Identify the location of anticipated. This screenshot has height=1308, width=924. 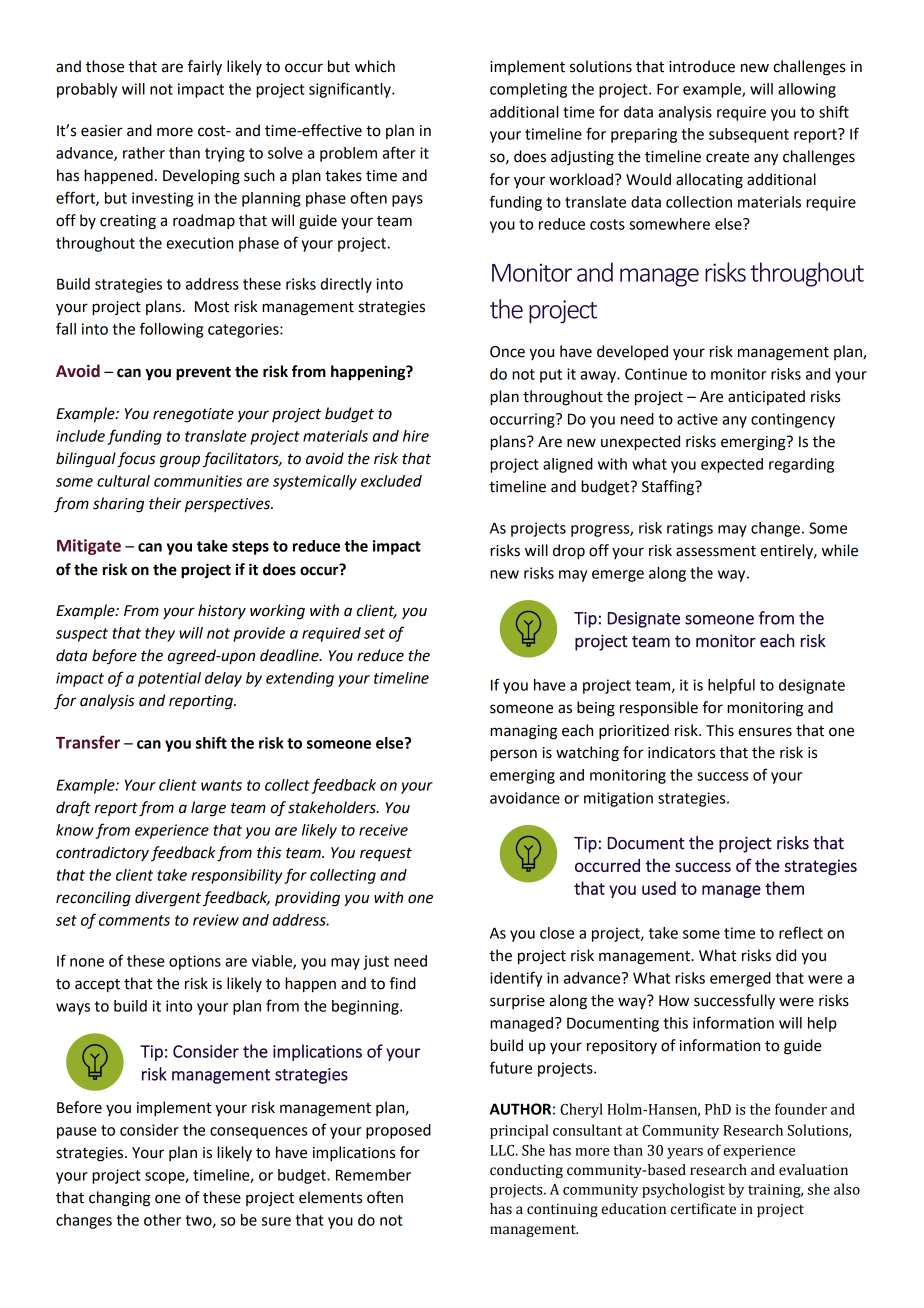
(766, 397).
